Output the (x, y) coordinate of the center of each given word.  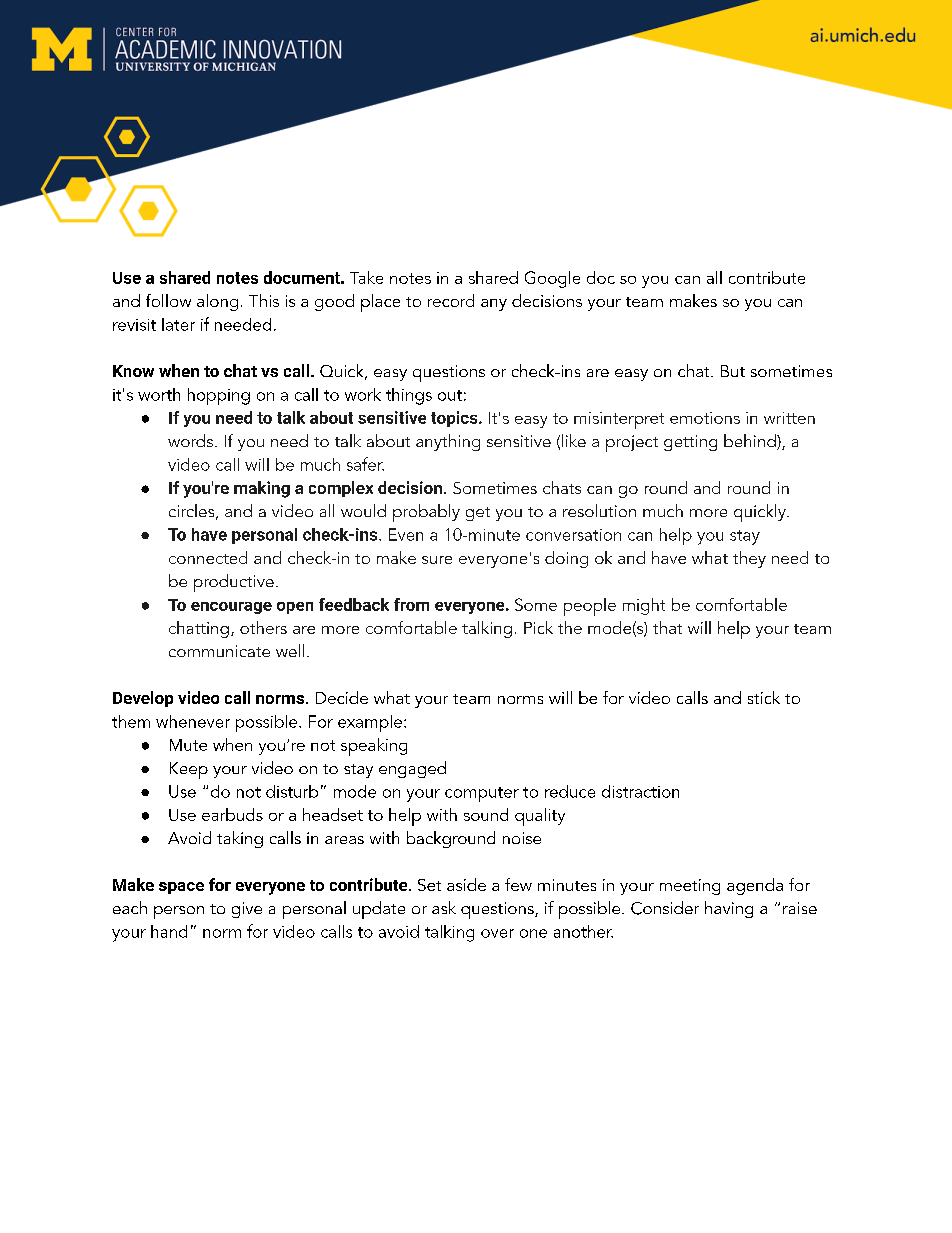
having (729, 909)
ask (444, 907)
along (217, 302)
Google (552, 279)
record (451, 300)
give (247, 910)
